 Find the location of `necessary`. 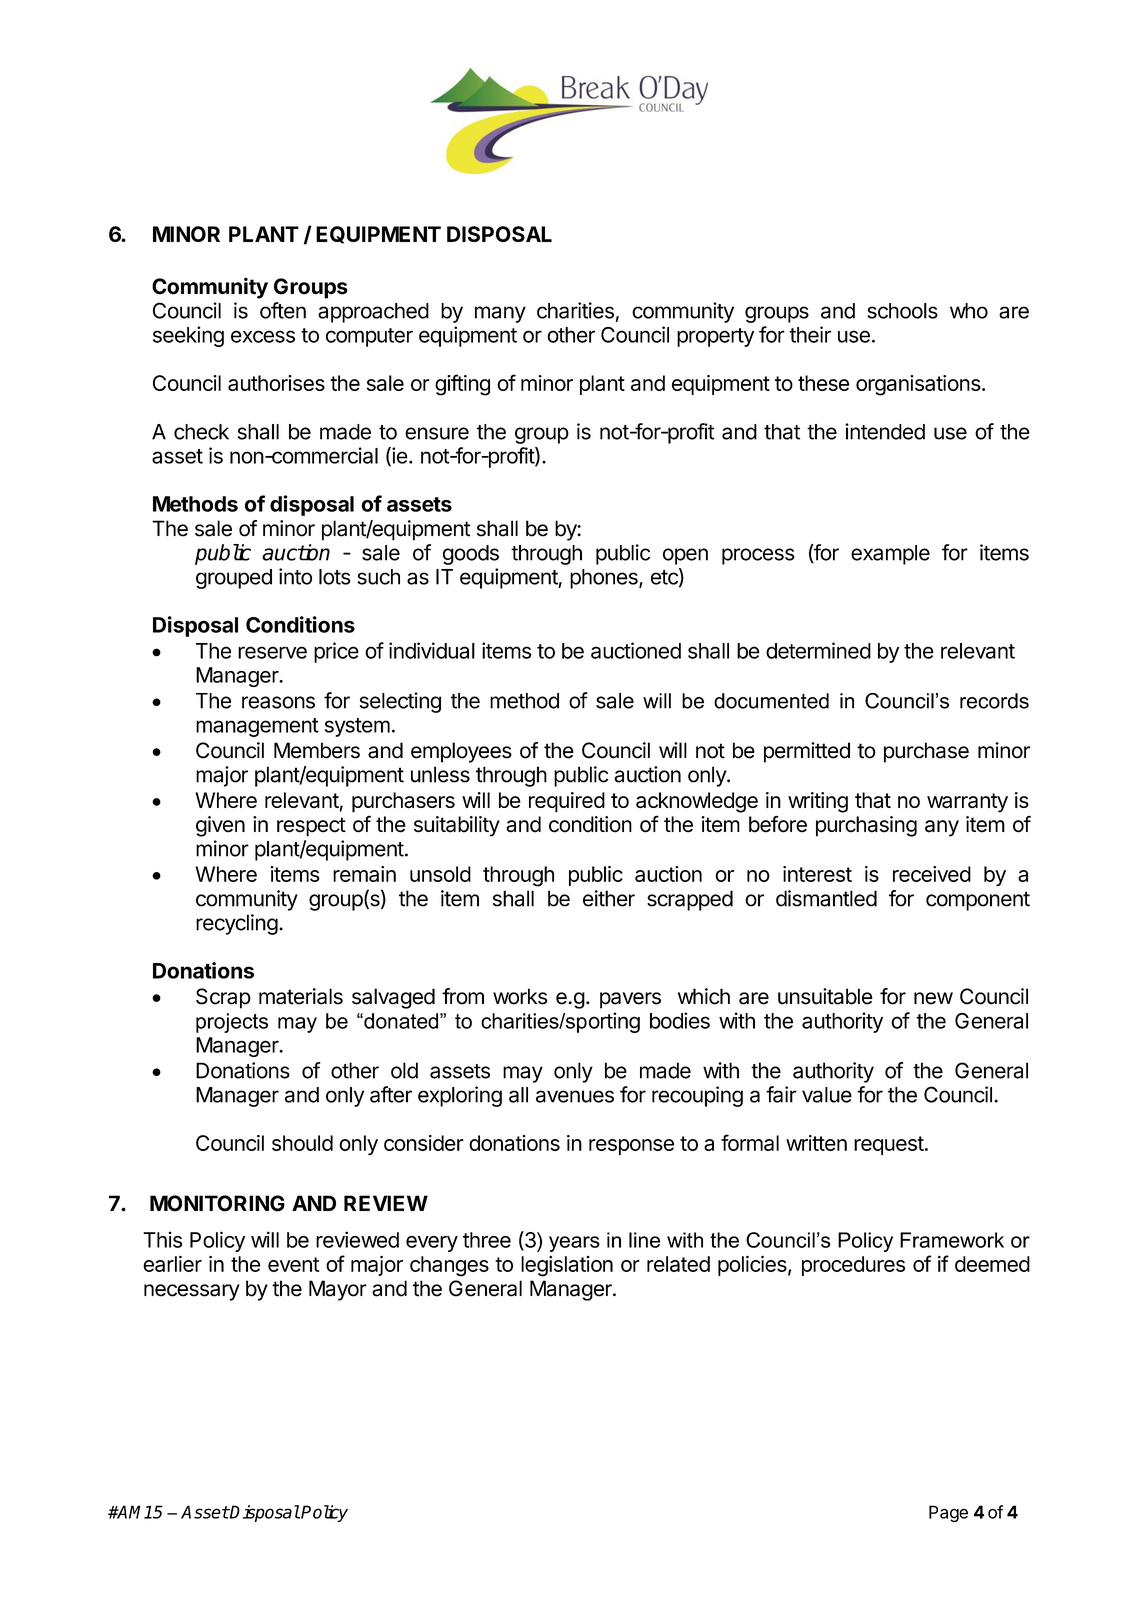

necessary is located at coordinates (192, 1292).
